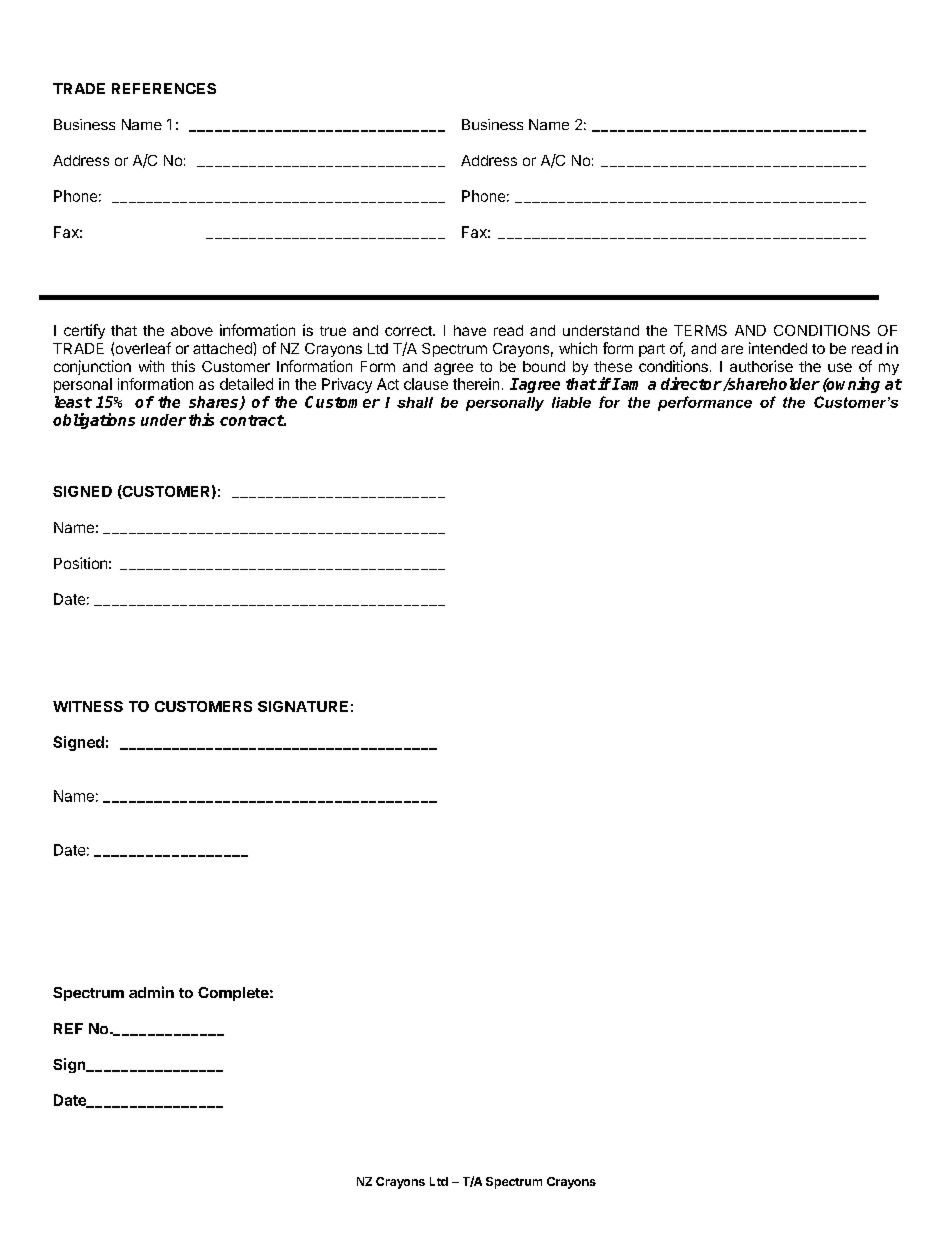 This image has height=1233, width=952. What do you see at coordinates (571, 402) in the image?
I see `liable` at bounding box center [571, 402].
